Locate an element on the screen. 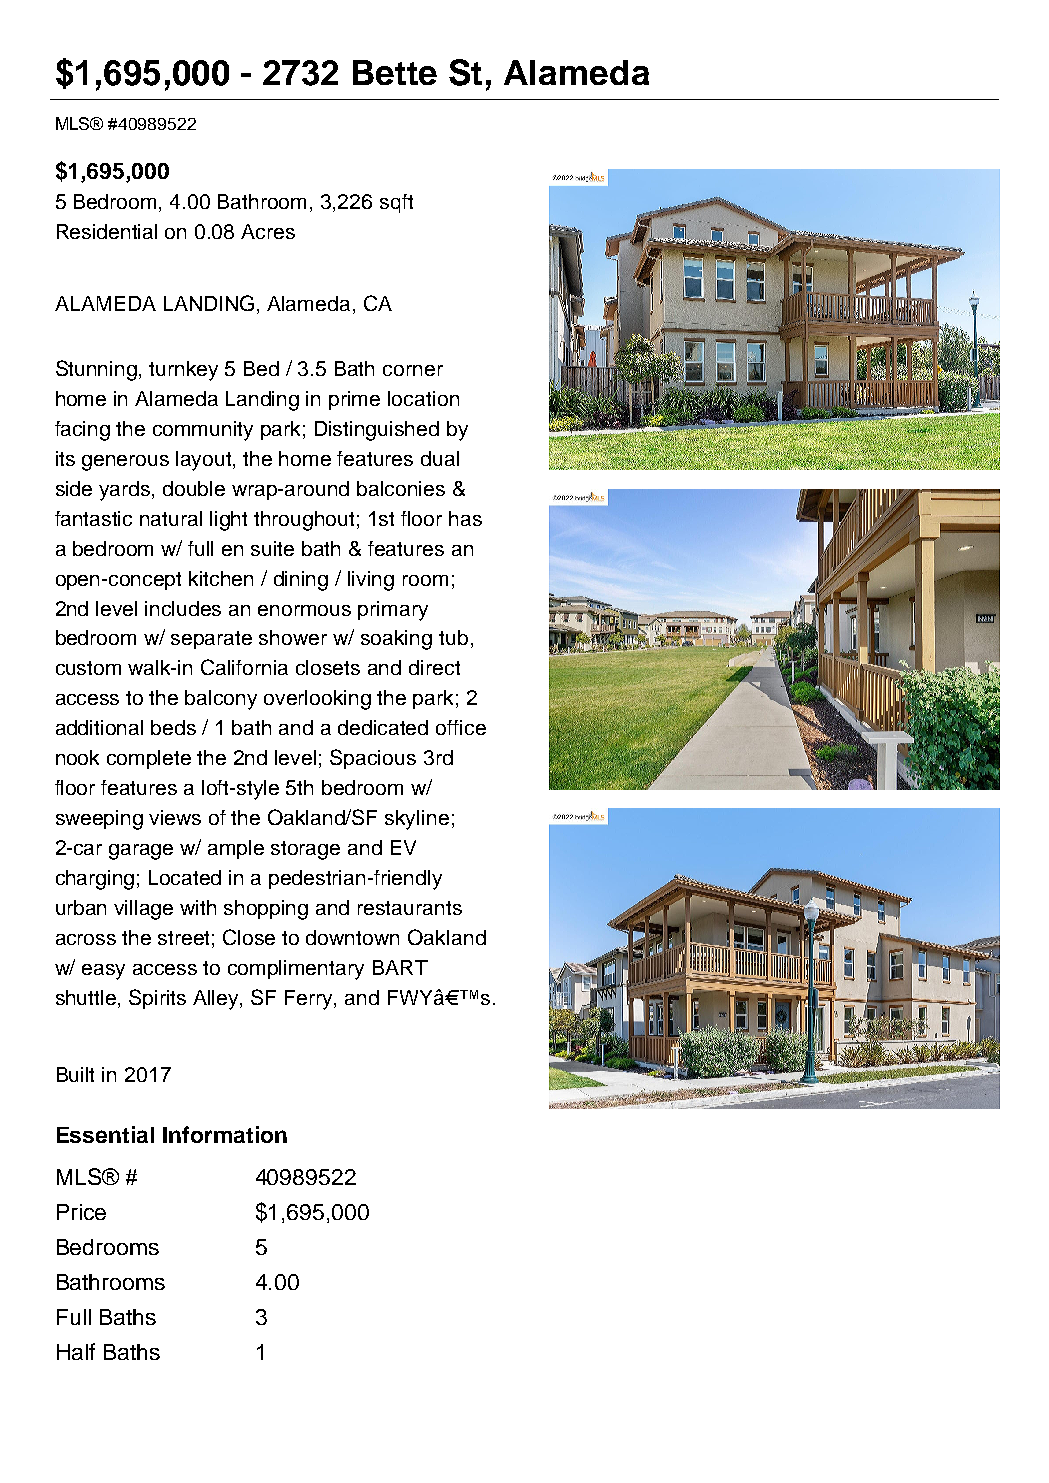 The width and height of the screenshot is (1049, 1483). direct is located at coordinates (434, 667).
